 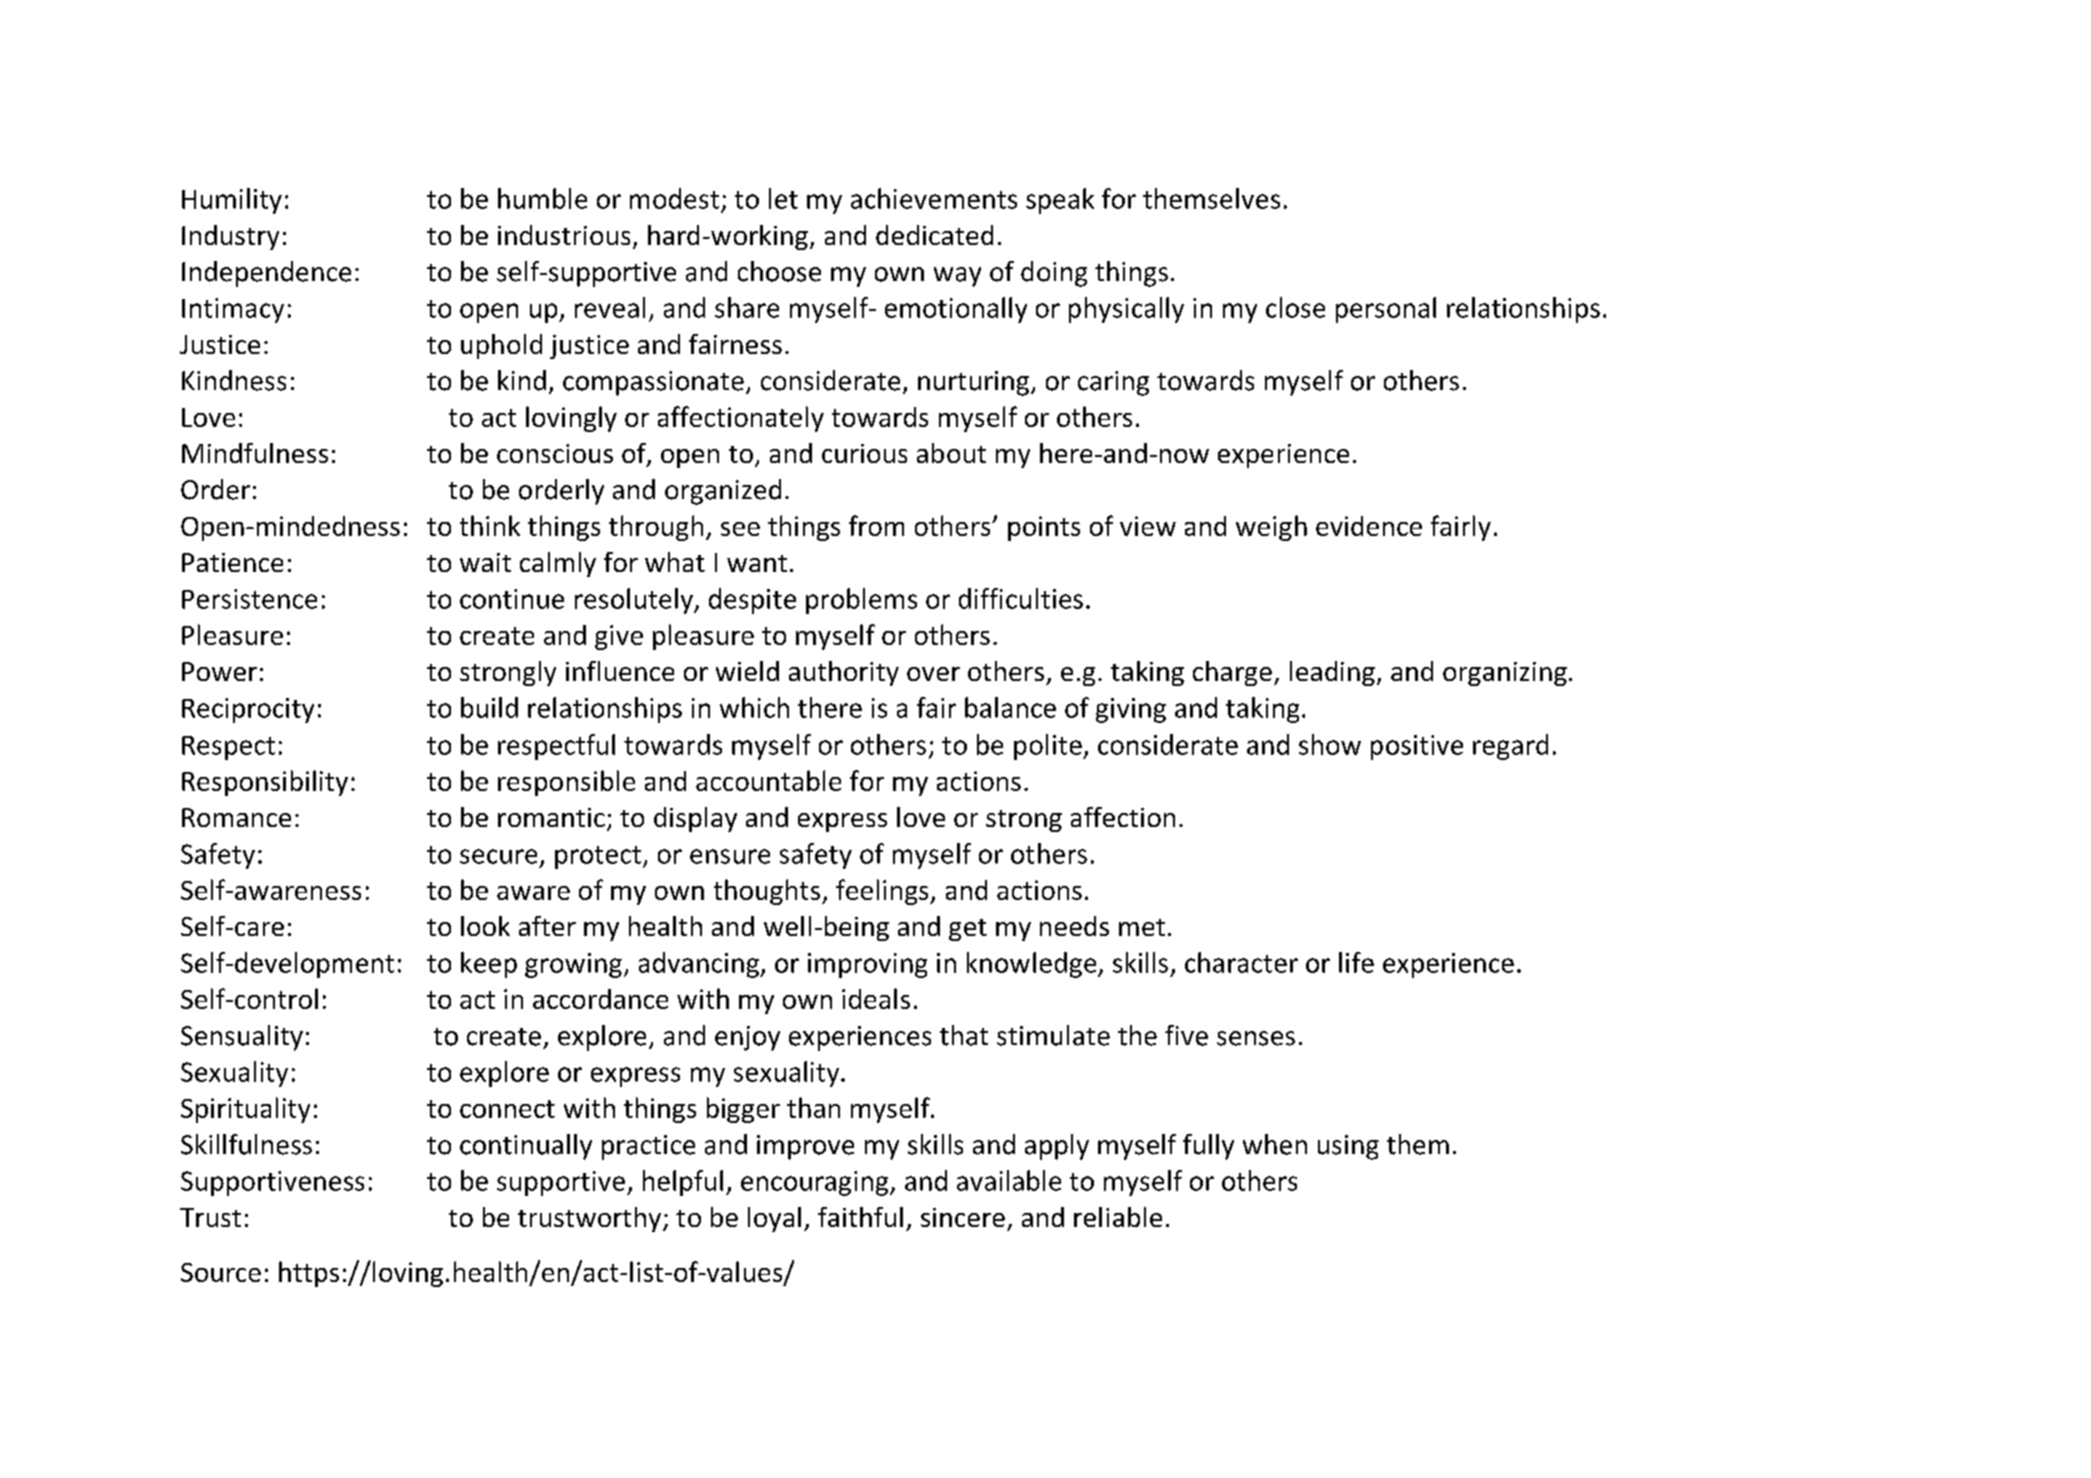 I want to click on Source, so click(x=221, y=1272).
